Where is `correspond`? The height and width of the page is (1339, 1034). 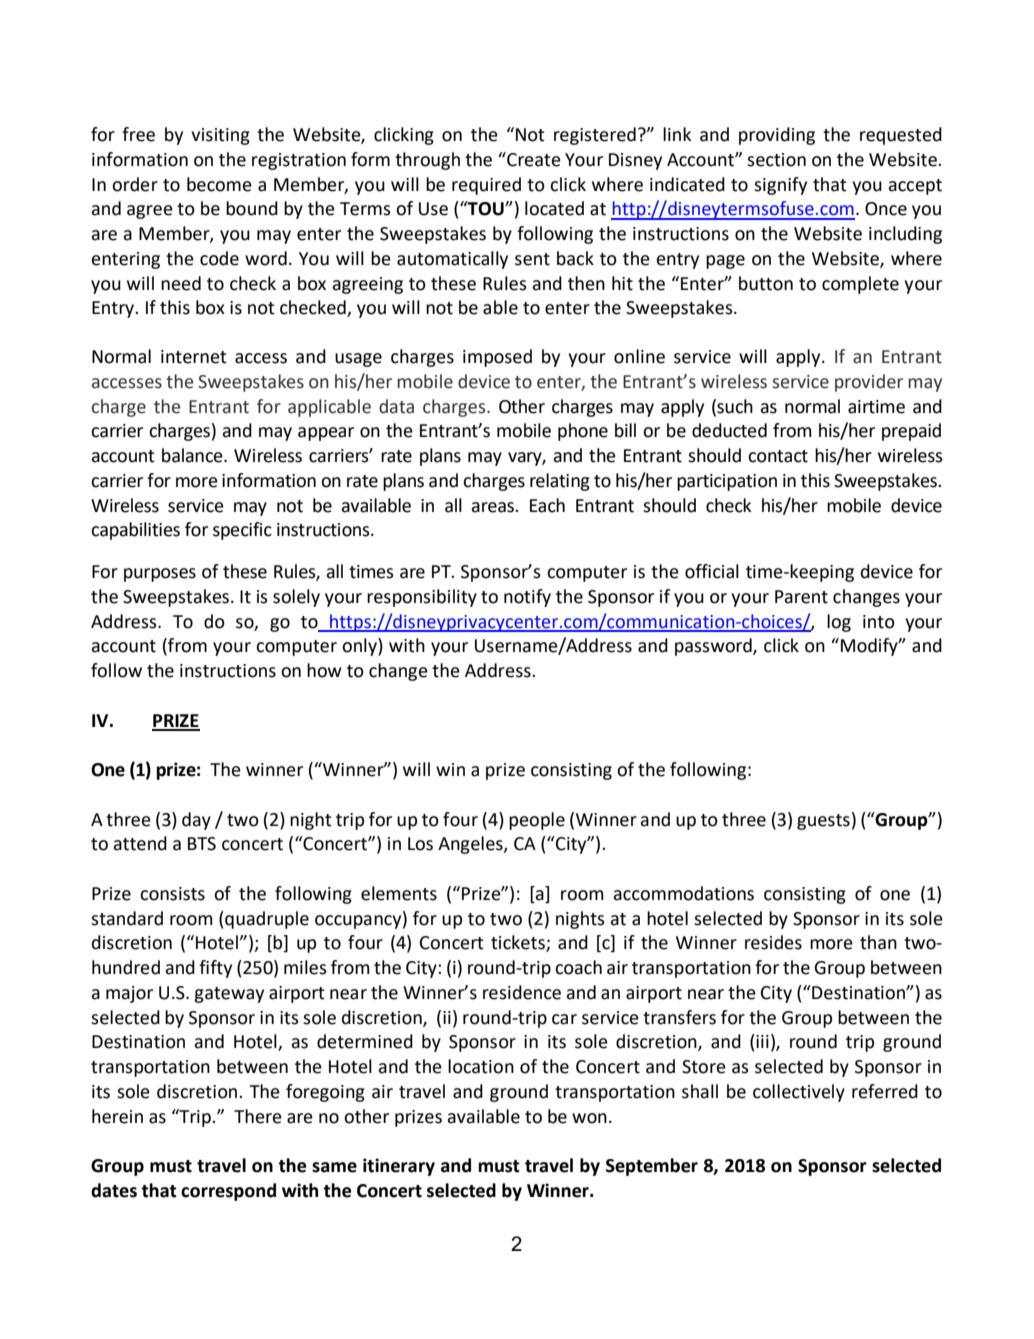 correspond is located at coordinates (228, 1192).
